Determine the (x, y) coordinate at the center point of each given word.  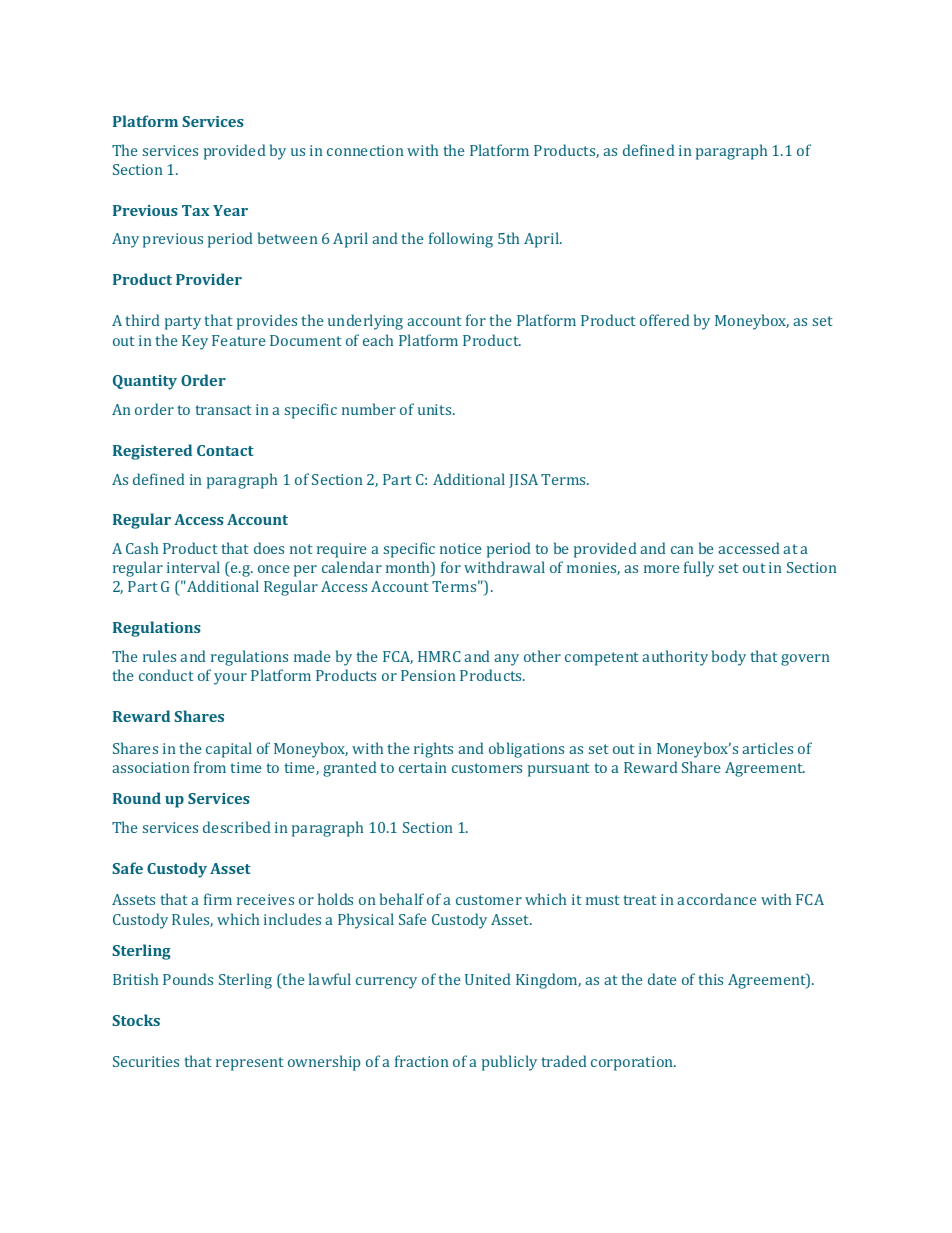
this (711, 979)
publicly (509, 1063)
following (461, 240)
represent (250, 1064)
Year (230, 210)
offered (664, 320)
